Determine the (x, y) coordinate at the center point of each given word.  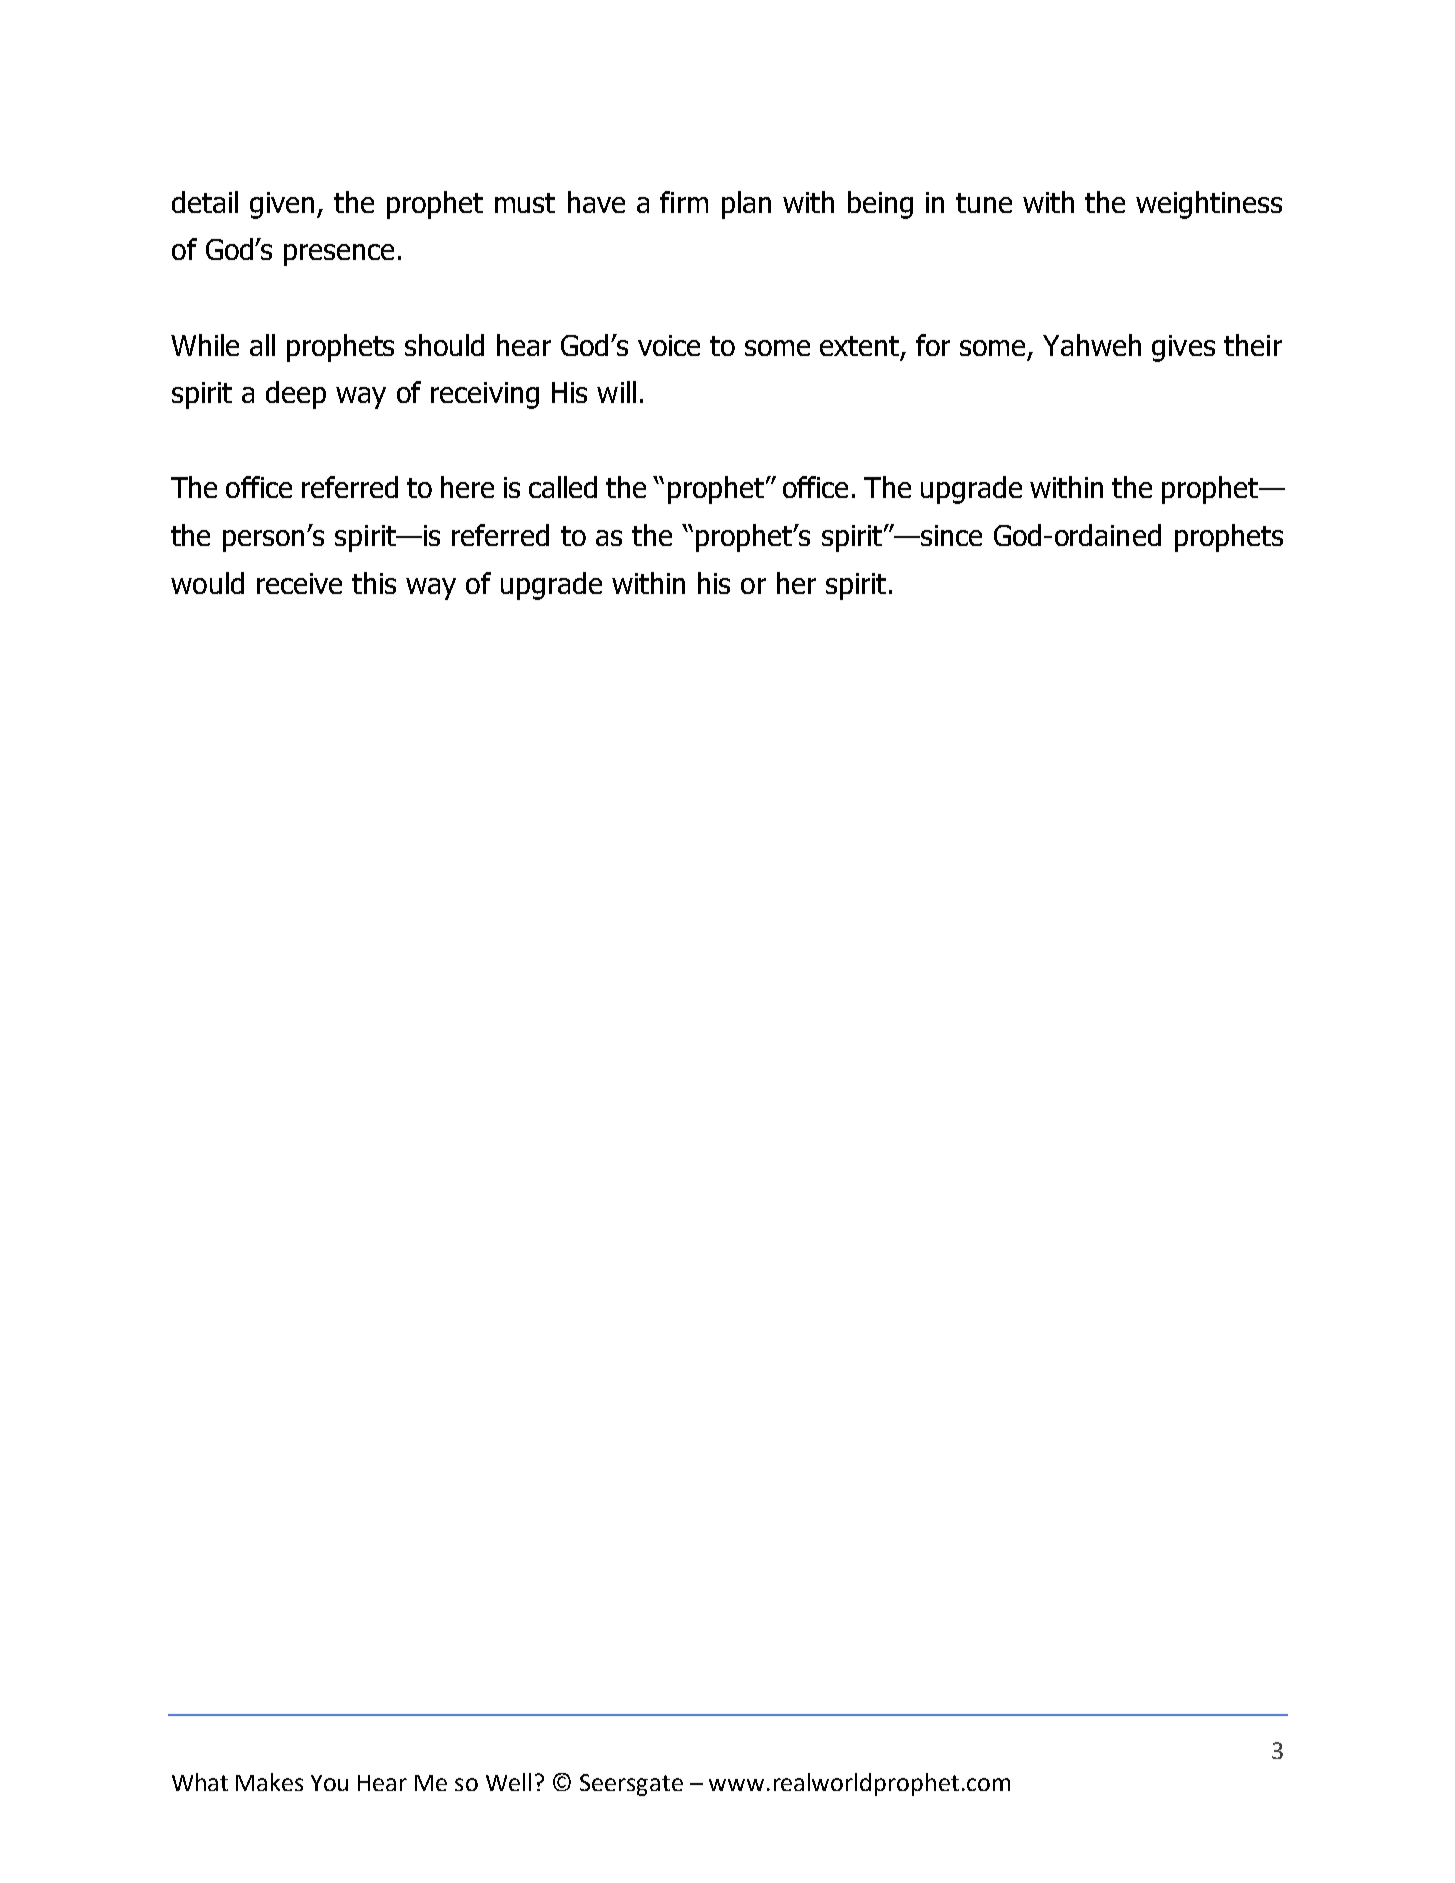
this (374, 583)
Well (508, 1782)
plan (746, 205)
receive (299, 583)
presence (339, 255)
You (329, 1783)
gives (1183, 348)
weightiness (1209, 205)
